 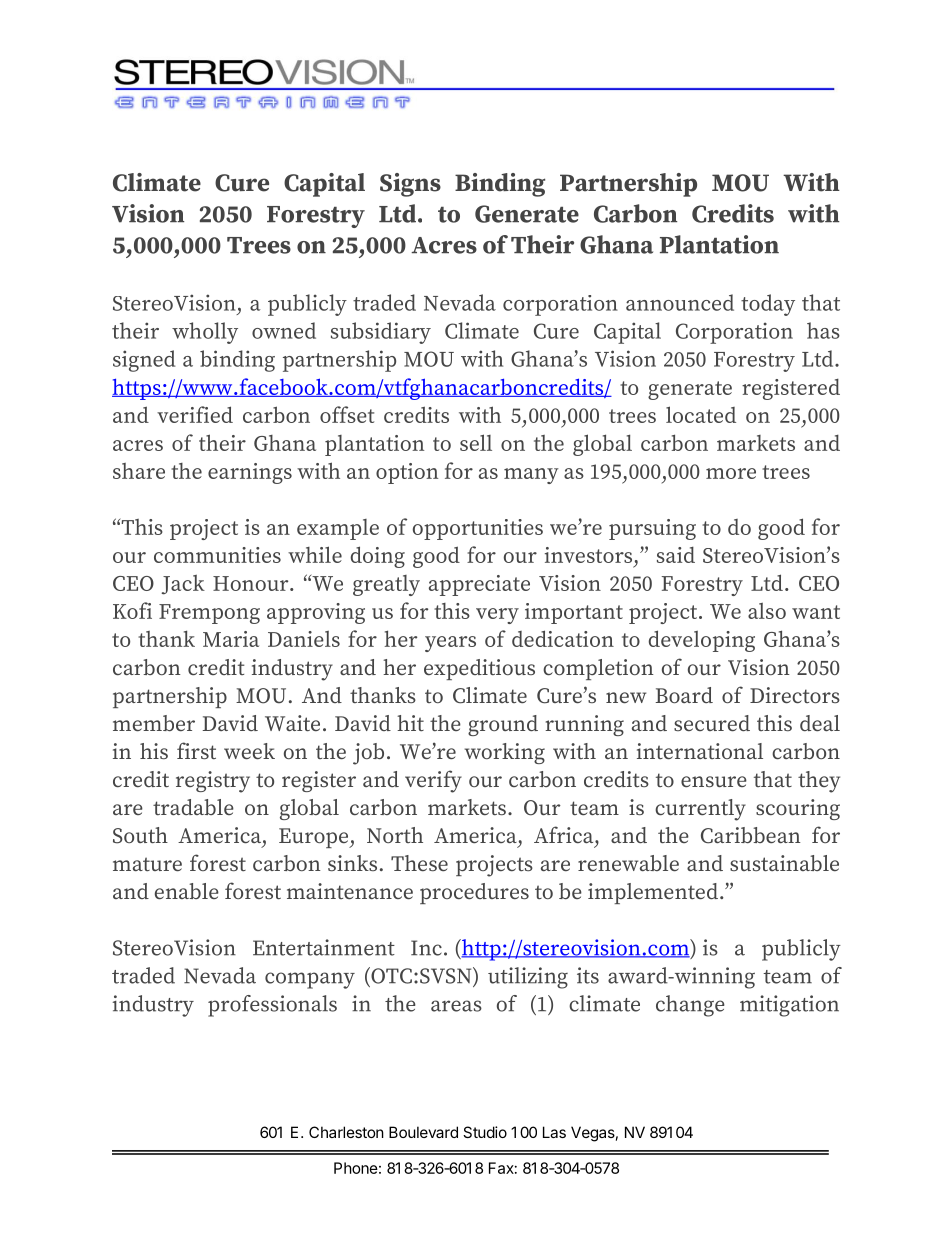 What do you see at coordinates (476, 442) in the screenshot?
I see `sell` at bounding box center [476, 442].
